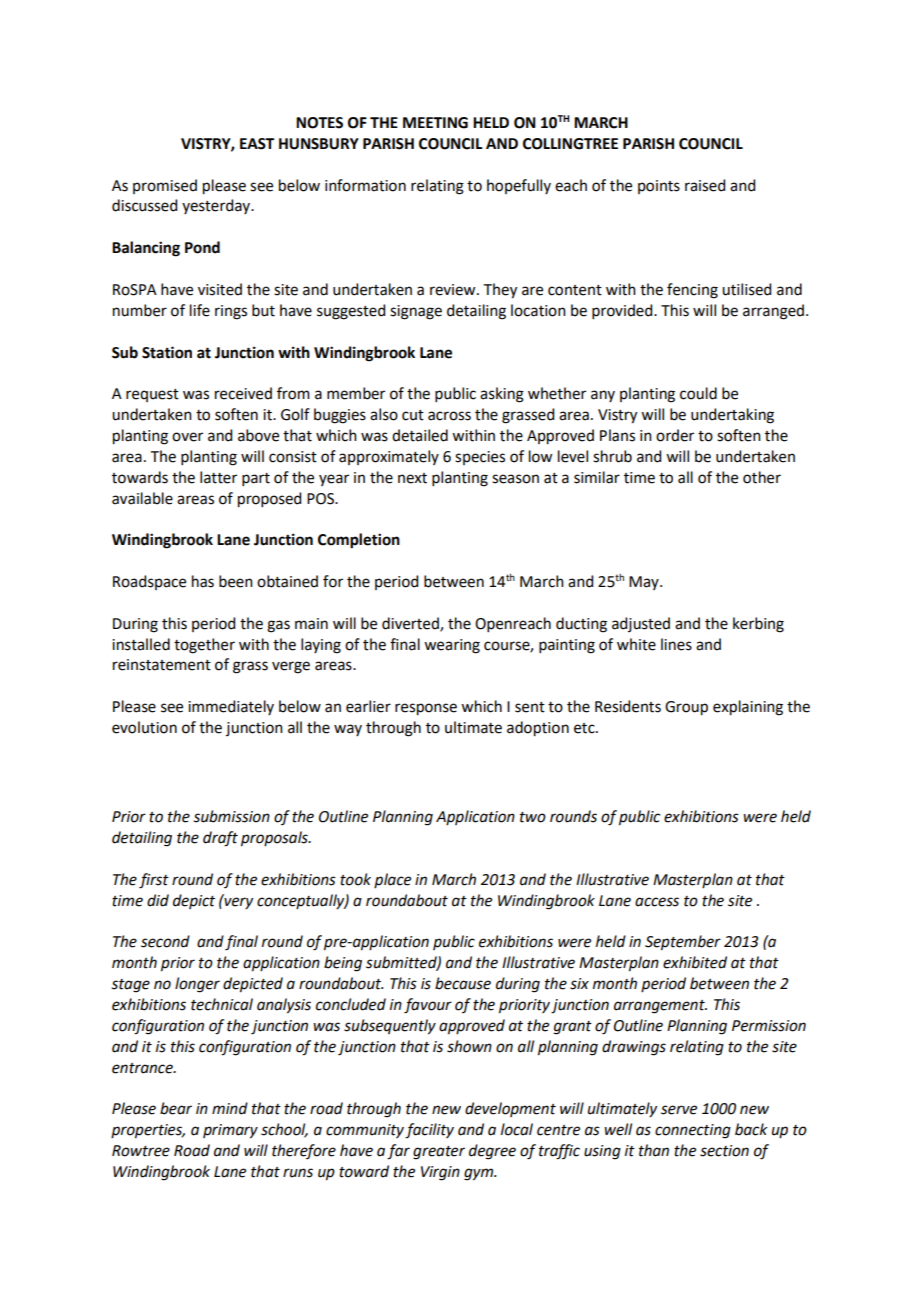 This page has height=1308, width=924. Describe the element at coordinates (705, 185) in the page. I see `raised` at that location.
